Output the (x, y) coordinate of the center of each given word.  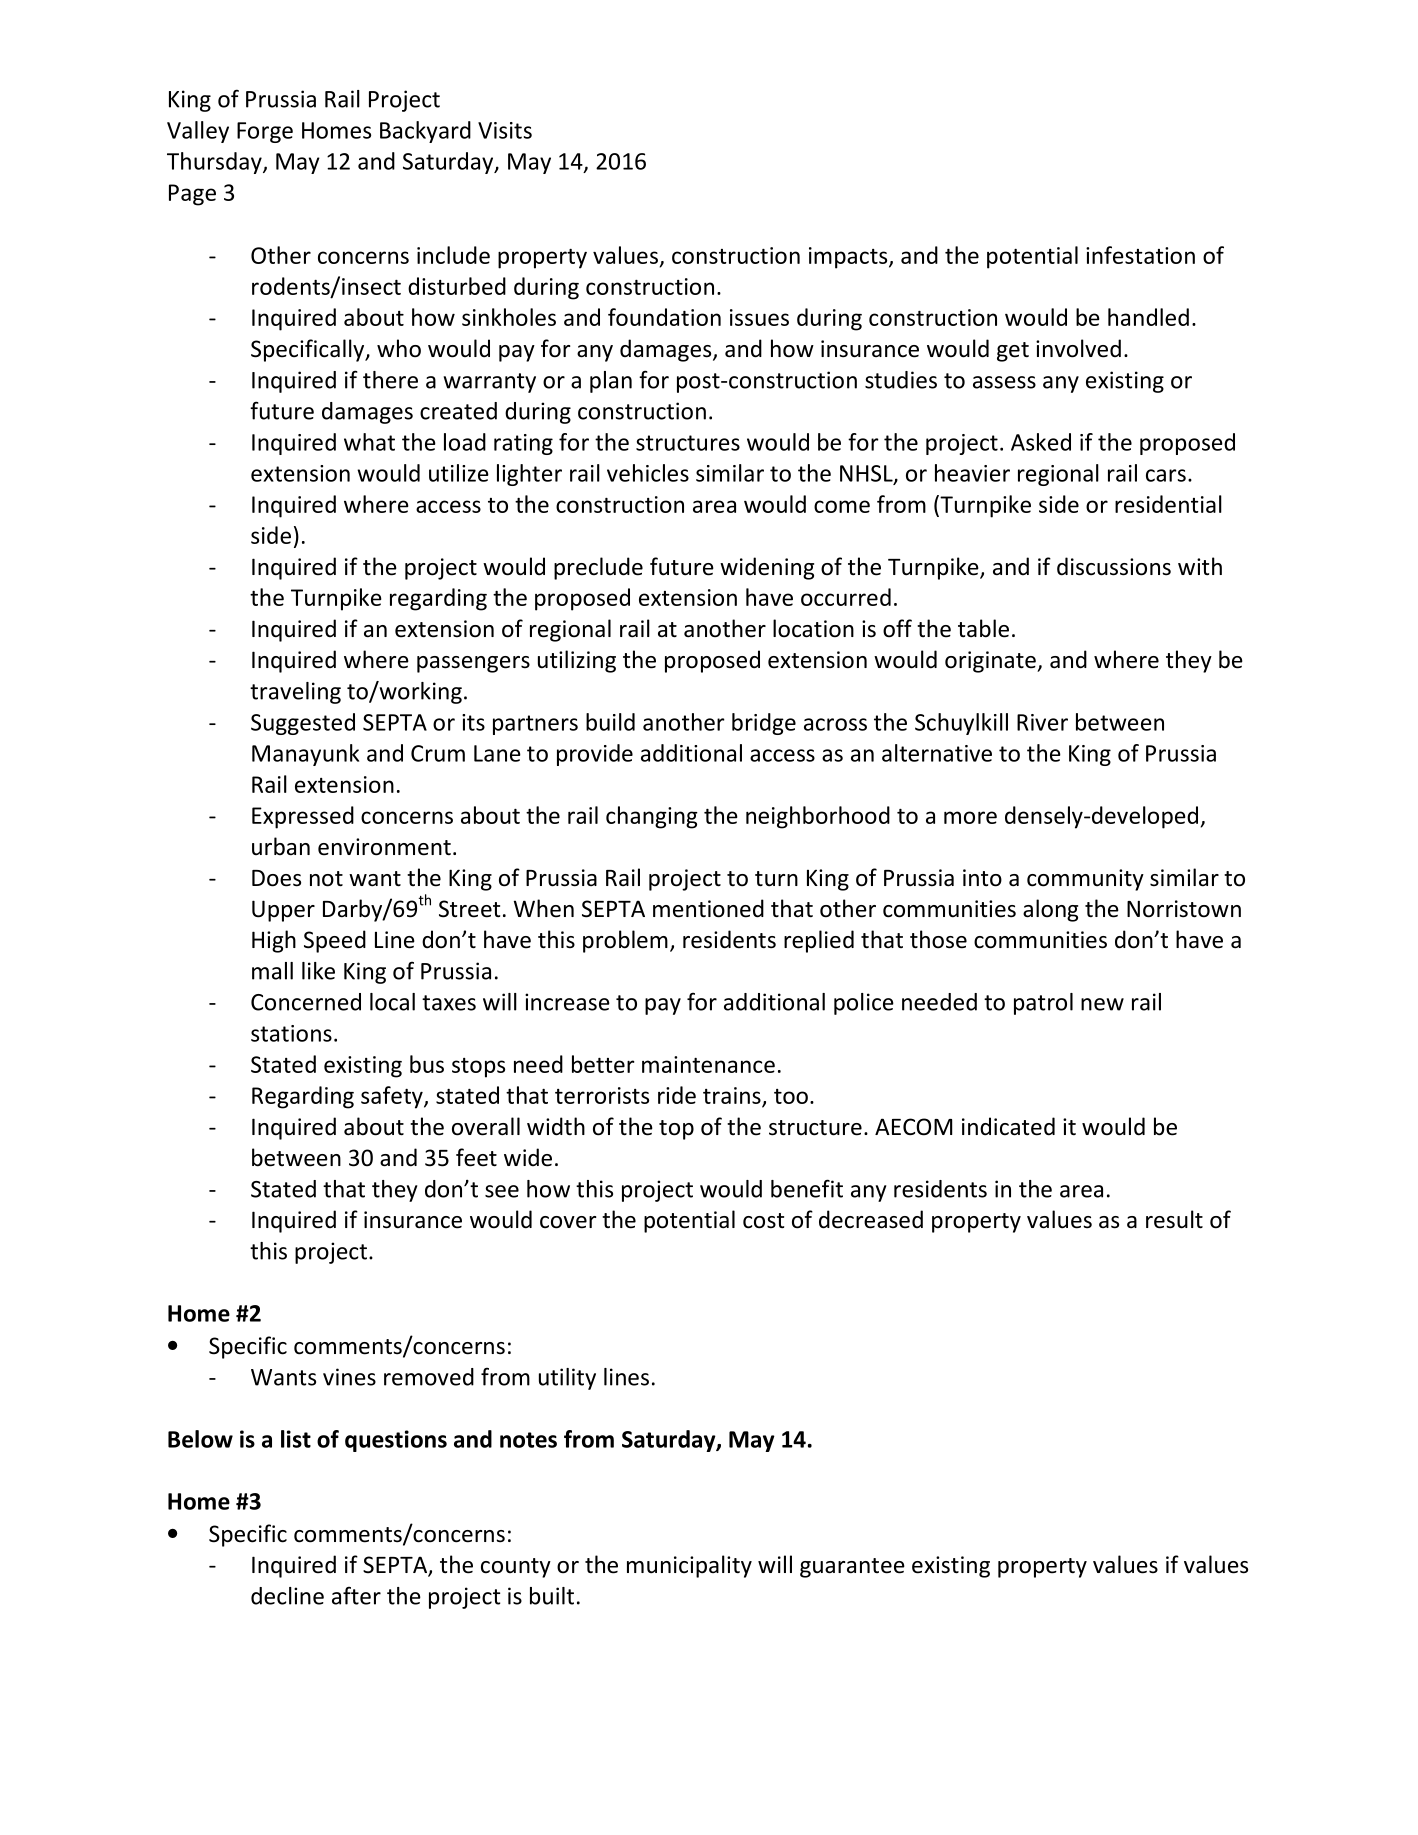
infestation (1140, 255)
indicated (1008, 1126)
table (983, 628)
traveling (295, 693)
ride (677, 1095)
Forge (265, 132)
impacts (849, 258)
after (356, 1595)
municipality (689, 1566)
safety (393, 1097)
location (813, 628)
